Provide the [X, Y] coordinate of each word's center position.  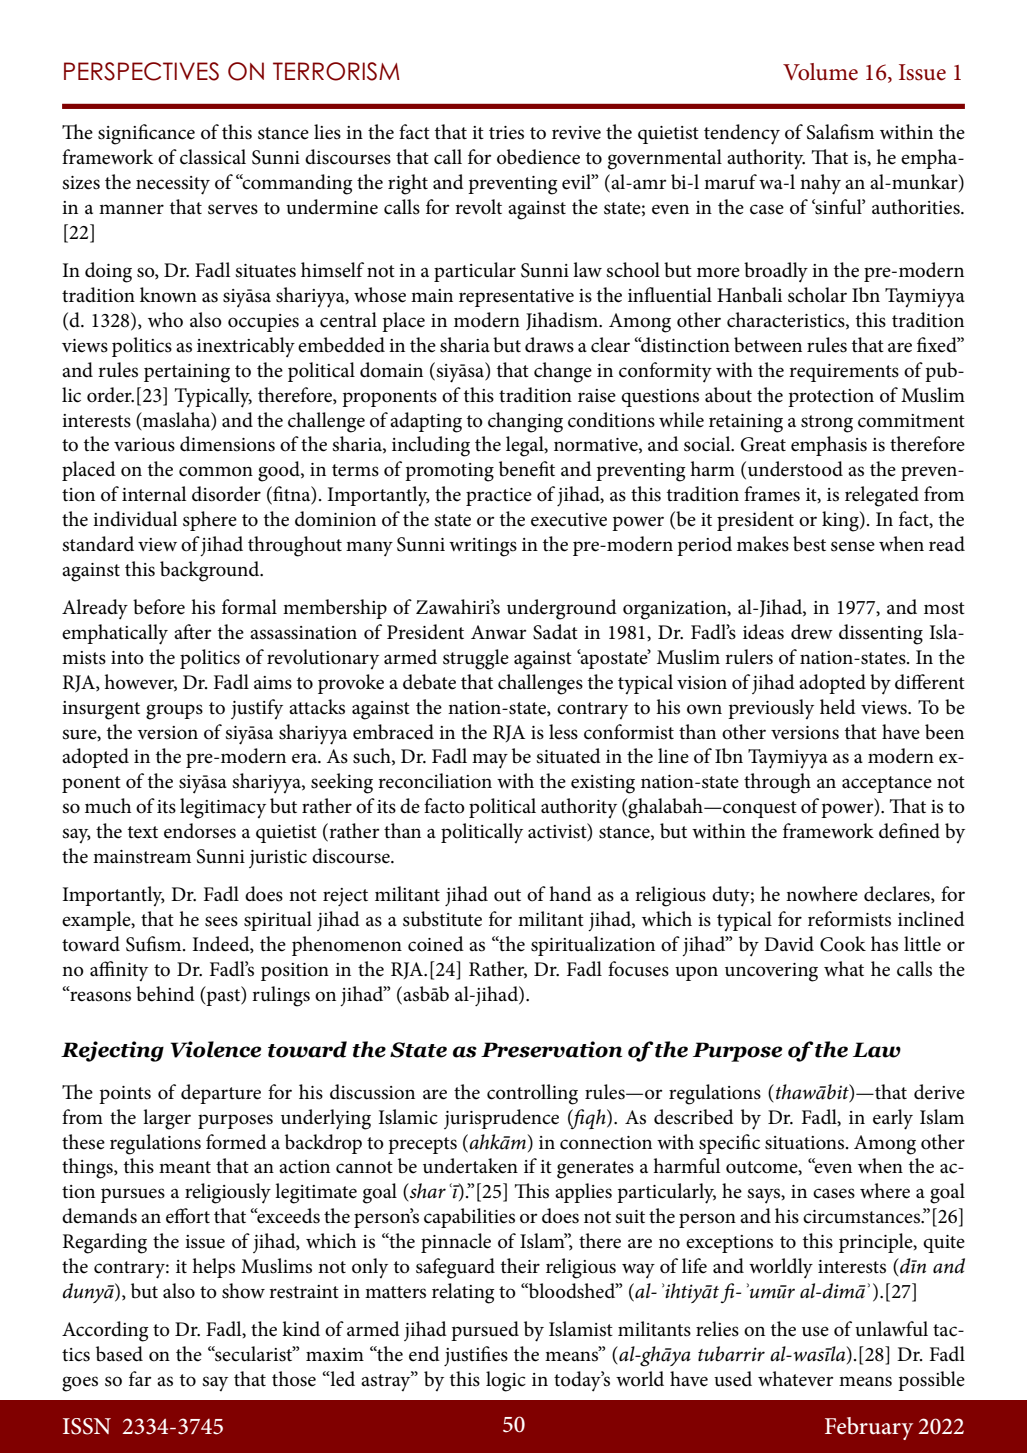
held [838, 707]
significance [146, 134]
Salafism [840, 132]
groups [174, 712]
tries [506, 133]
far [140, 1378]
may [490, 761]
